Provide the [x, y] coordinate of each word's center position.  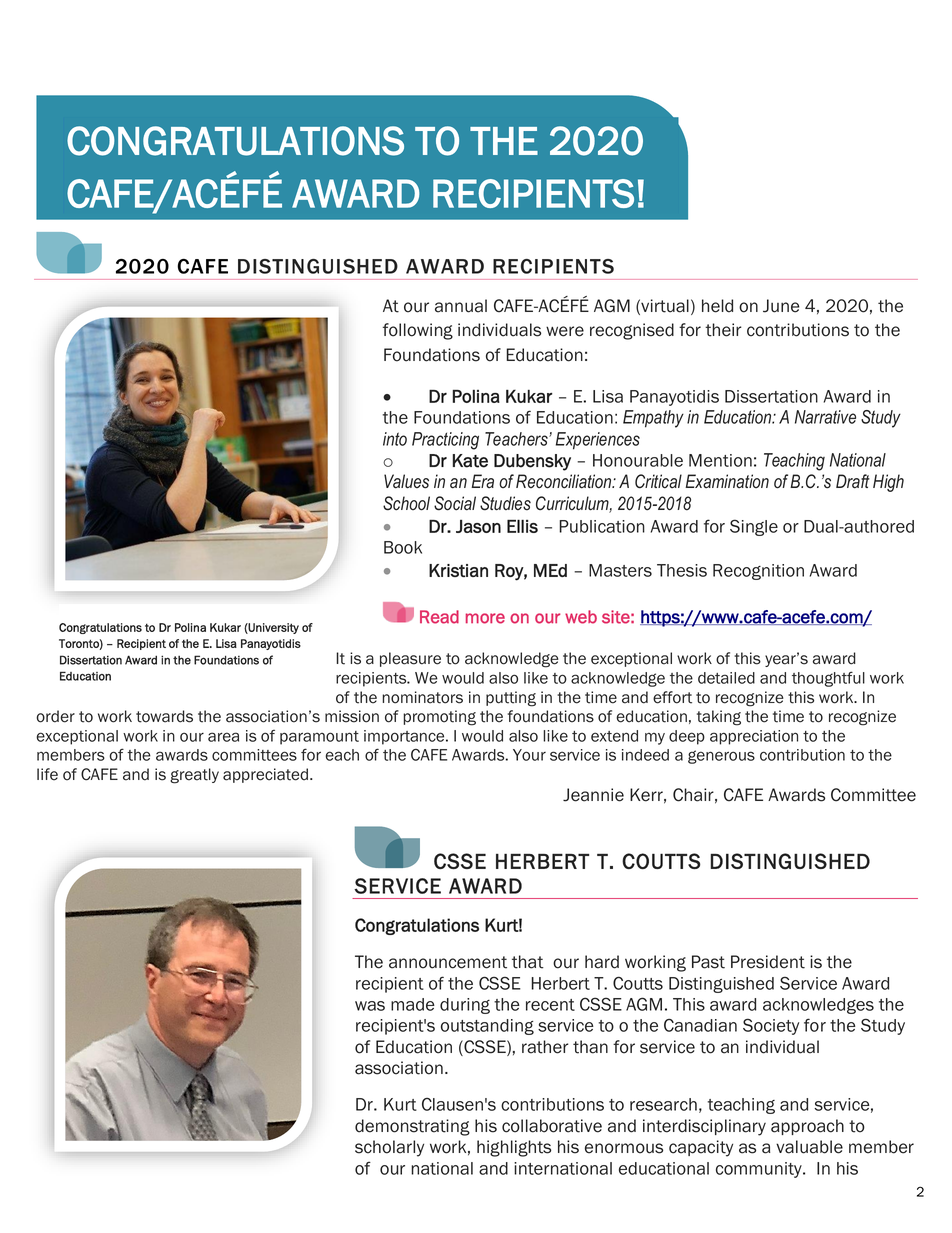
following [418, 331]
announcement [448, 962]
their [723, 330]
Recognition [758, 572]
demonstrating [412, 1127]
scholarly [389, 1148]
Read [439, 617]
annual [461, 306]
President [768, 962]
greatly [194, 776]
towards [164, 716]
